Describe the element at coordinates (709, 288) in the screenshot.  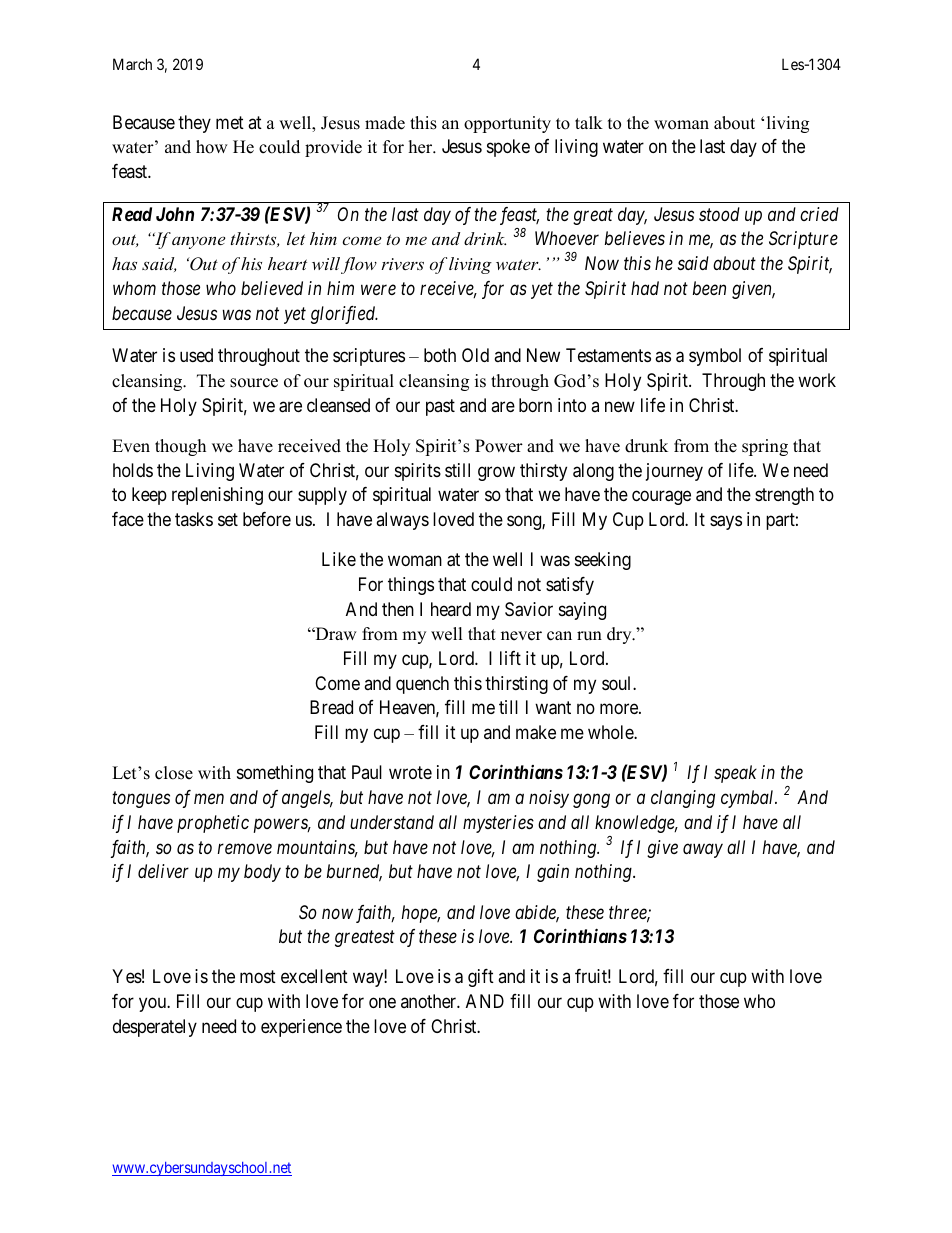
I see `been` at that location.
